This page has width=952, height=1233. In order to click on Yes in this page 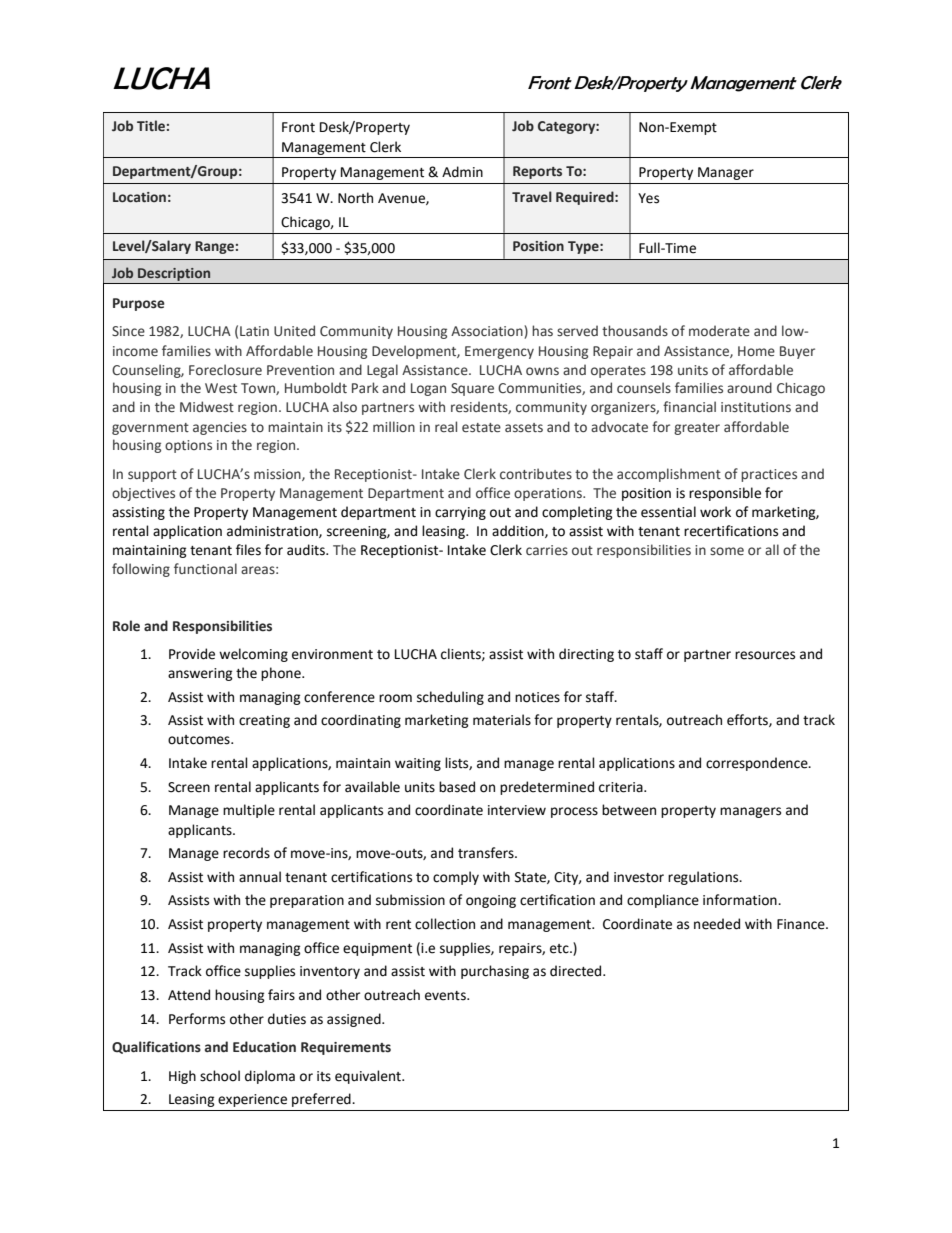, I will do `click(648, 198)`.
